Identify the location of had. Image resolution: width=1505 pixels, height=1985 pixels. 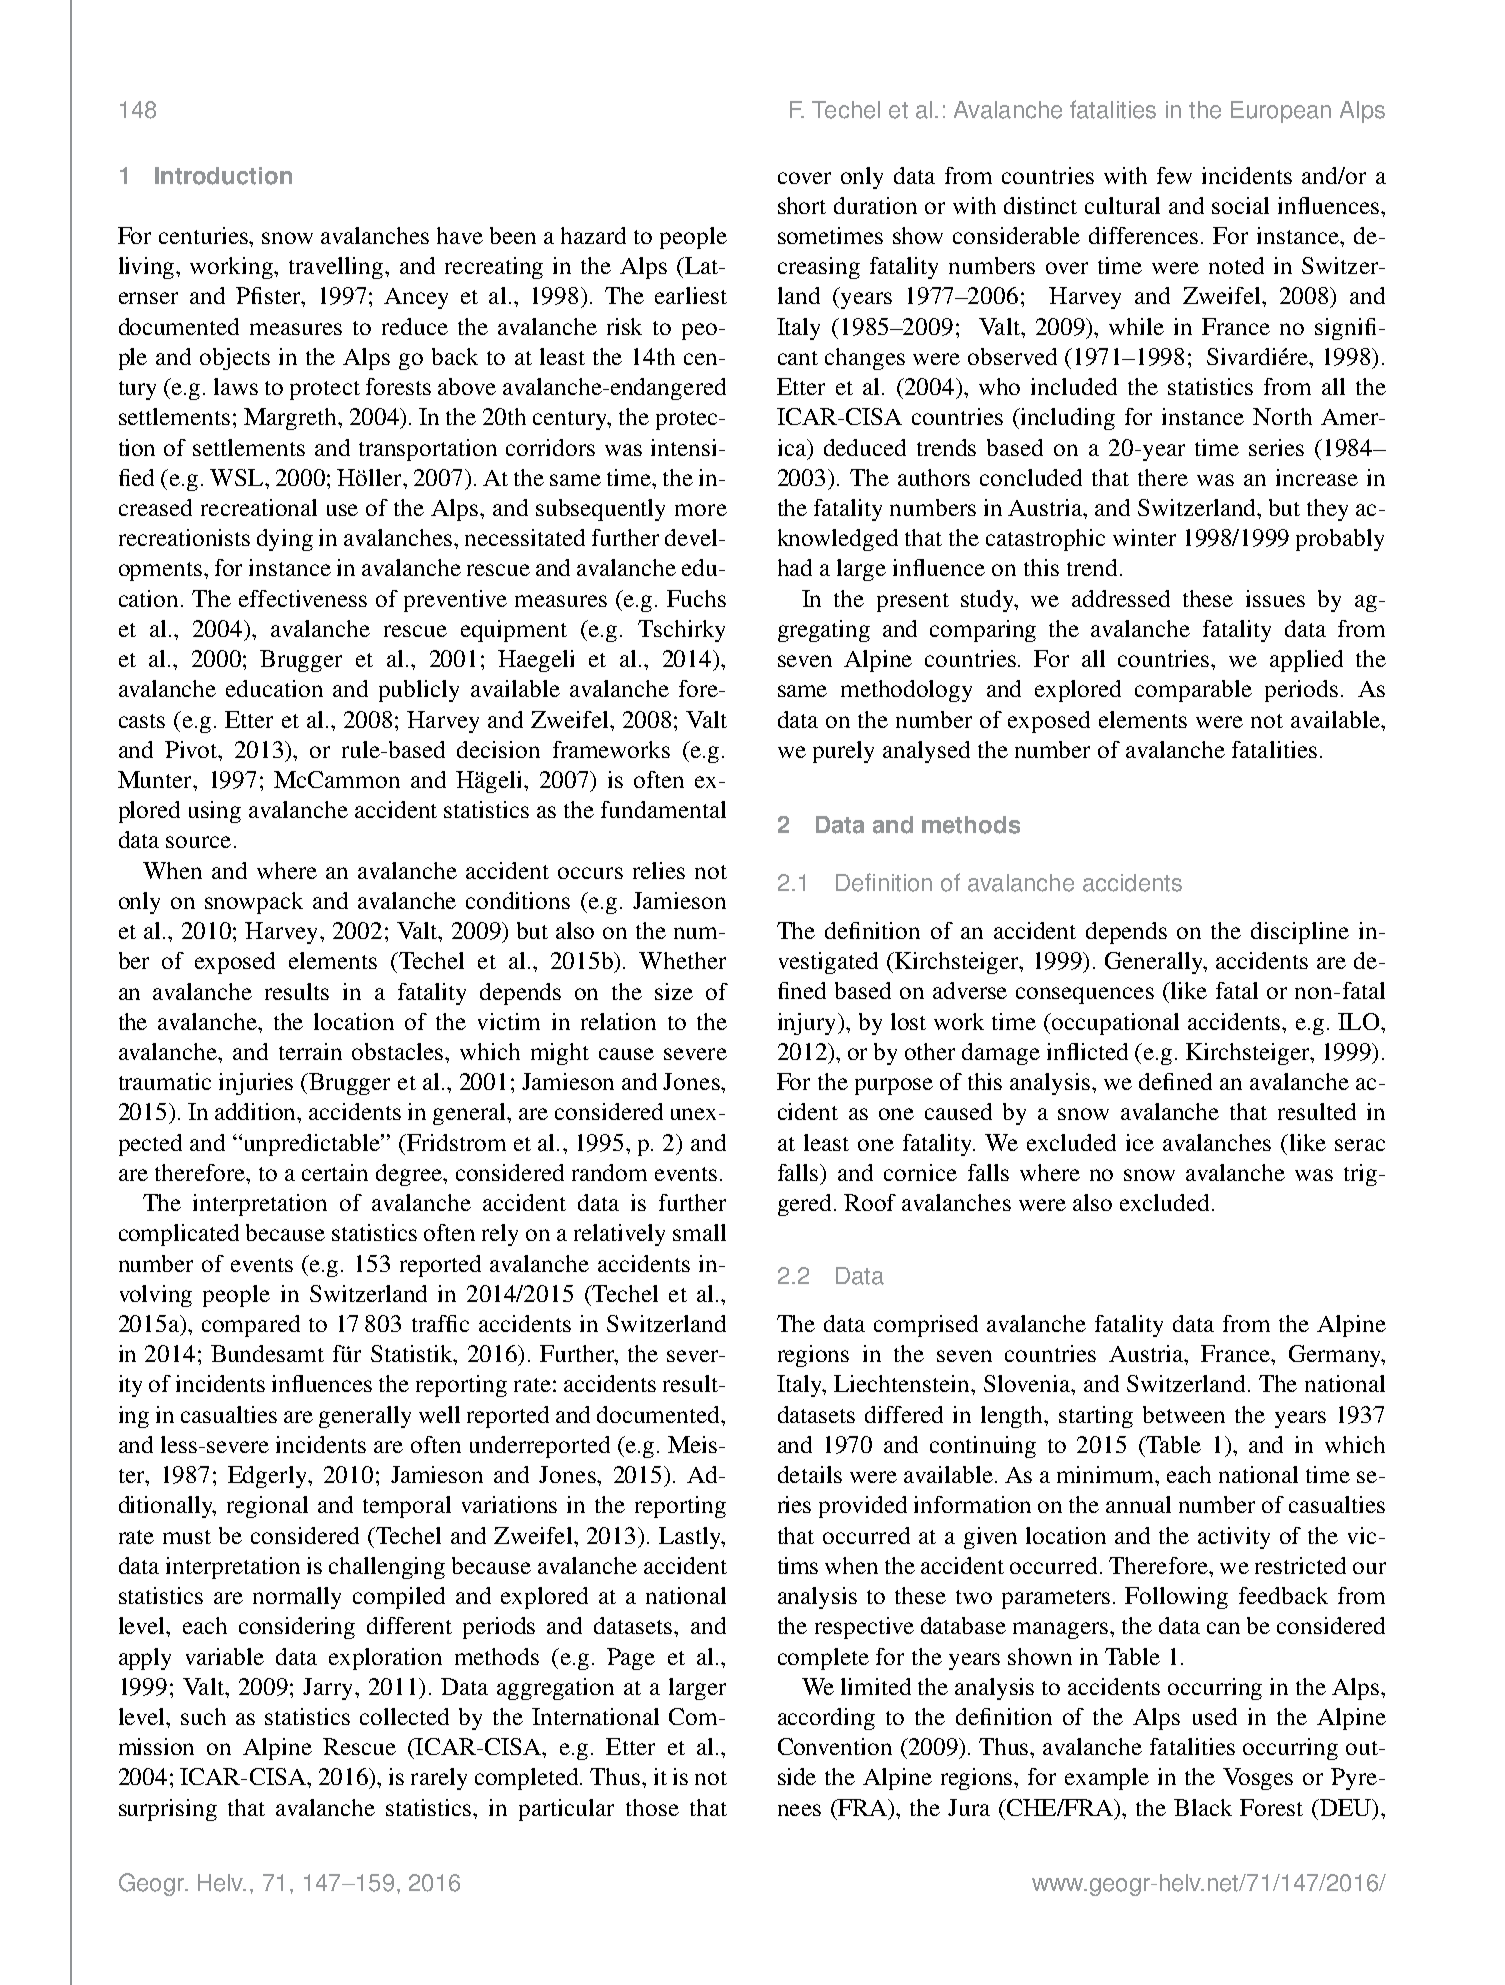
(795, 567).
